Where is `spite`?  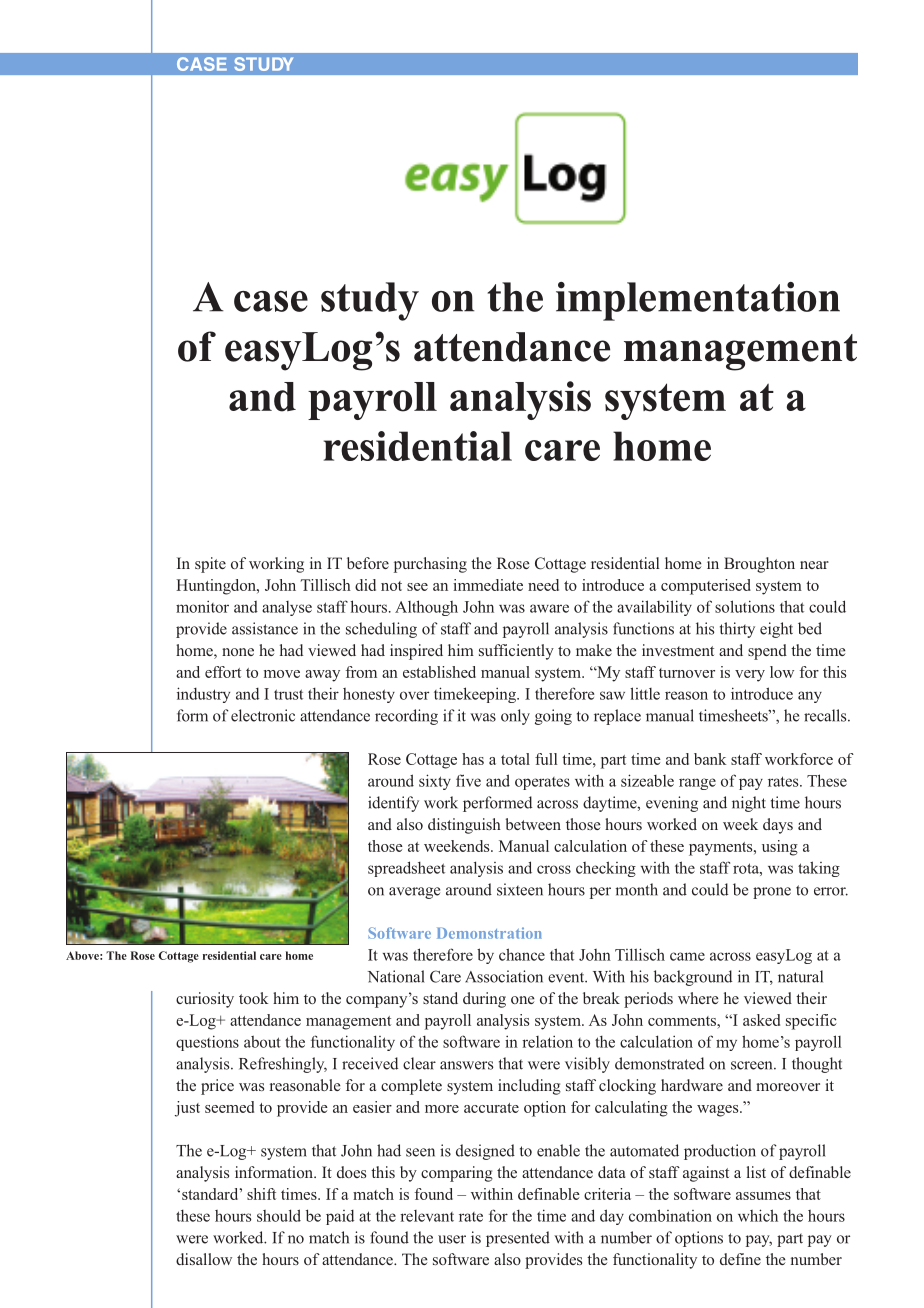
spite is located at coordinates (210, 565).
